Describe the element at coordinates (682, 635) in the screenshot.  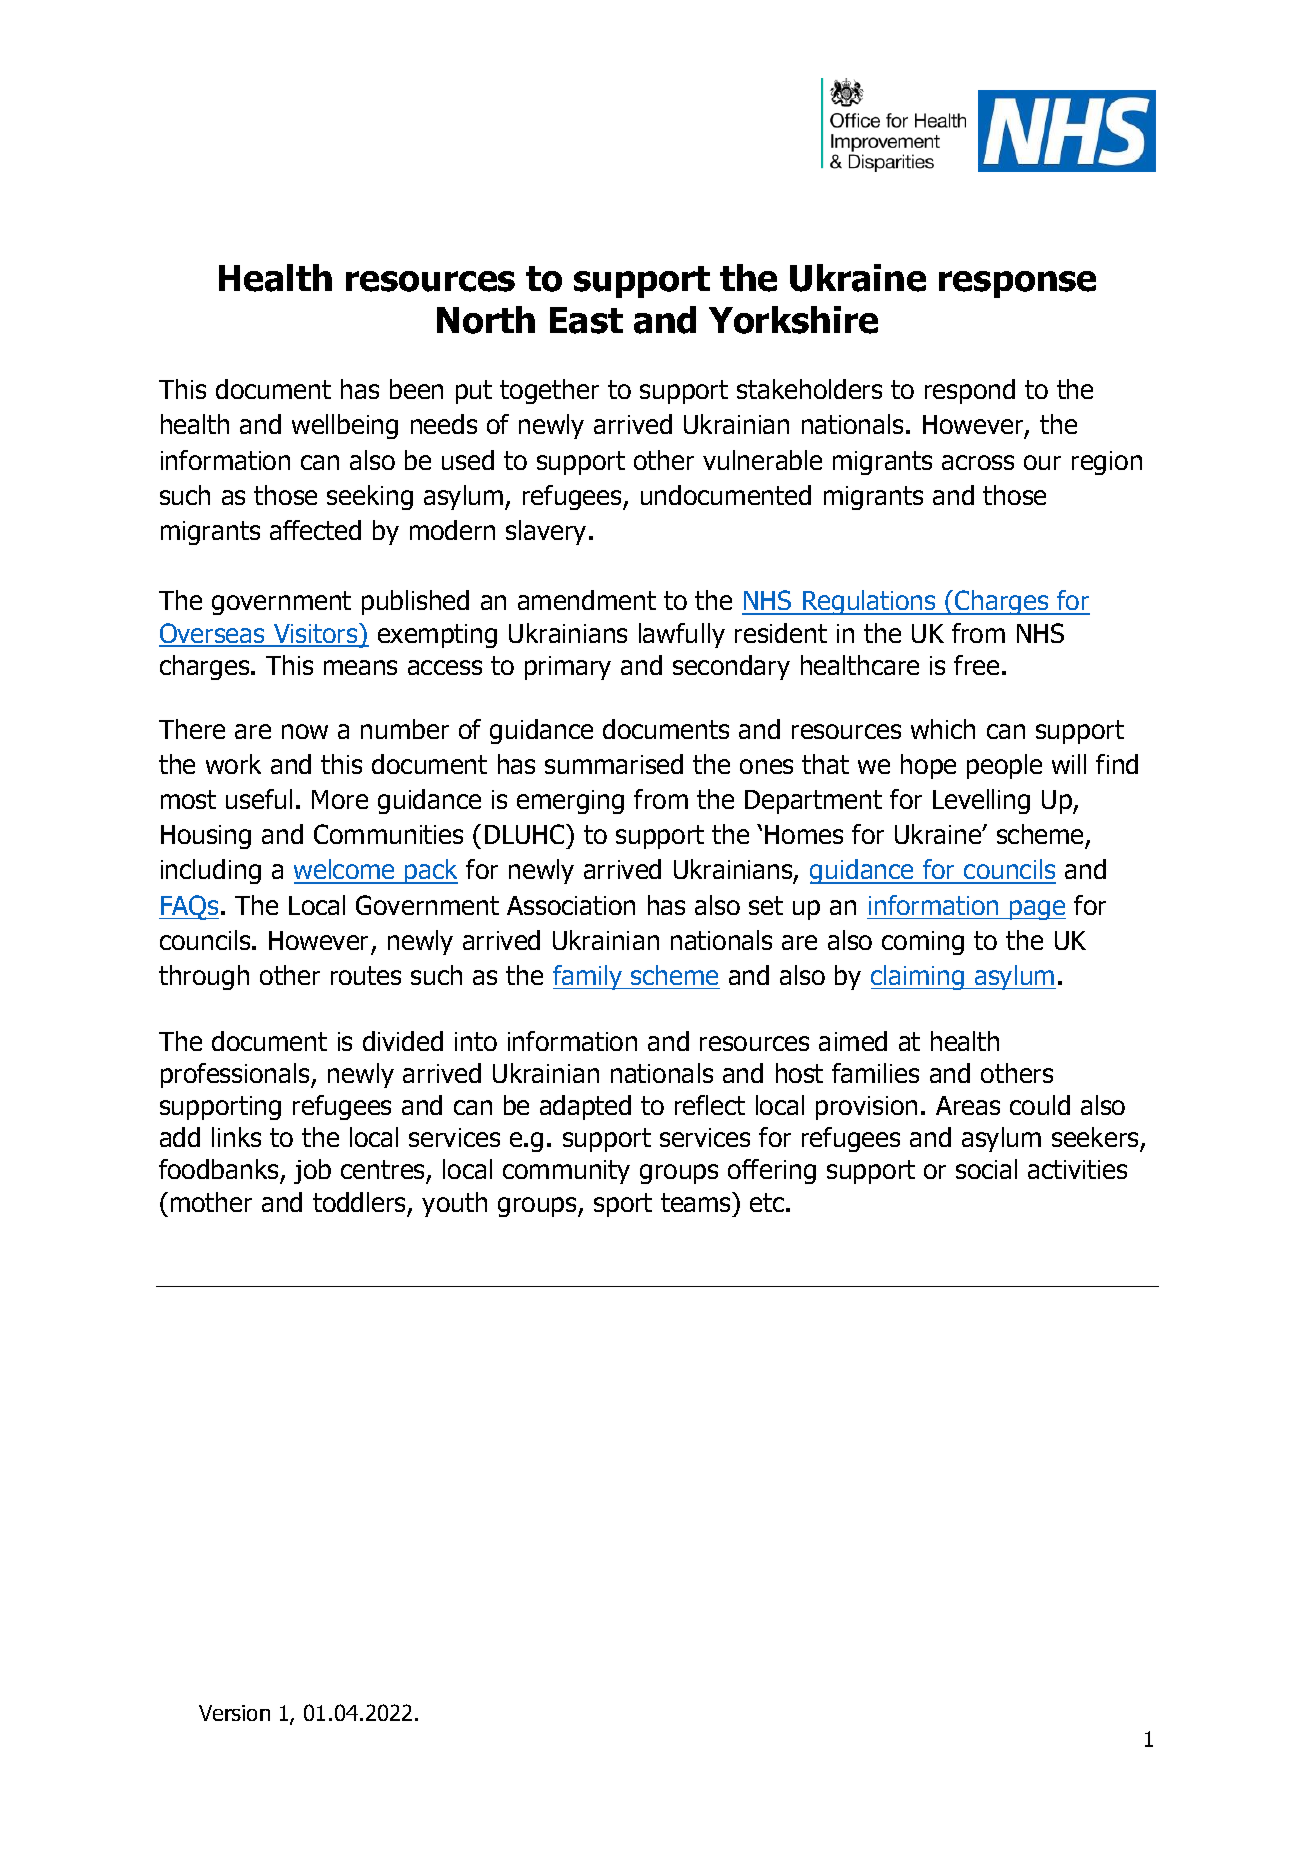
I see `lawfully` at that location.
